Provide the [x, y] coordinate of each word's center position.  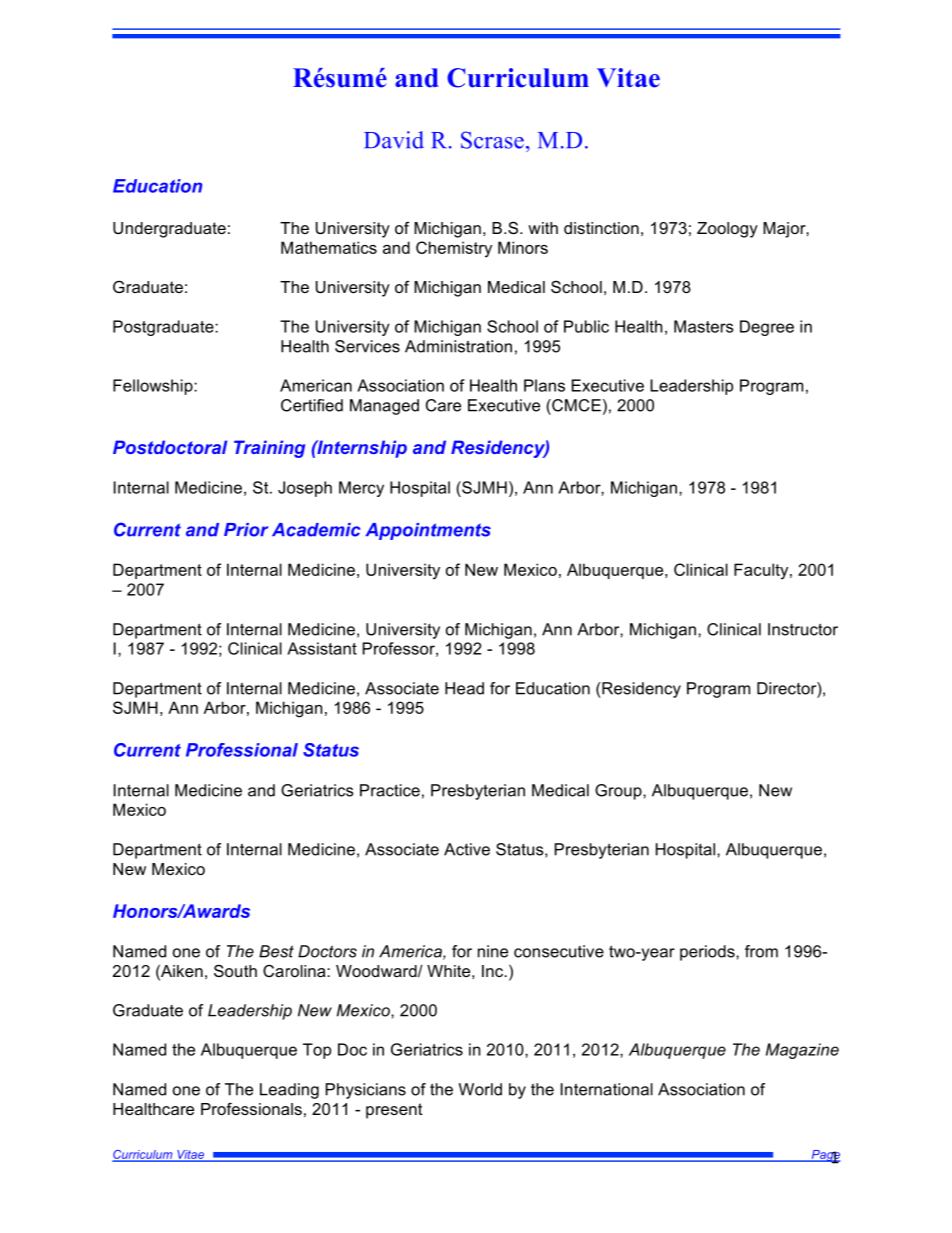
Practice [390, 790]
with [543, 228]
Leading [289, 1091]
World [480, 1089]
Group [619, 792]
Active [467, 849]
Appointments [428, 531]
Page [824, 1157]
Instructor [803, 629]
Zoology [727, 230]
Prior [246, 530]
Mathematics [329, 247]
